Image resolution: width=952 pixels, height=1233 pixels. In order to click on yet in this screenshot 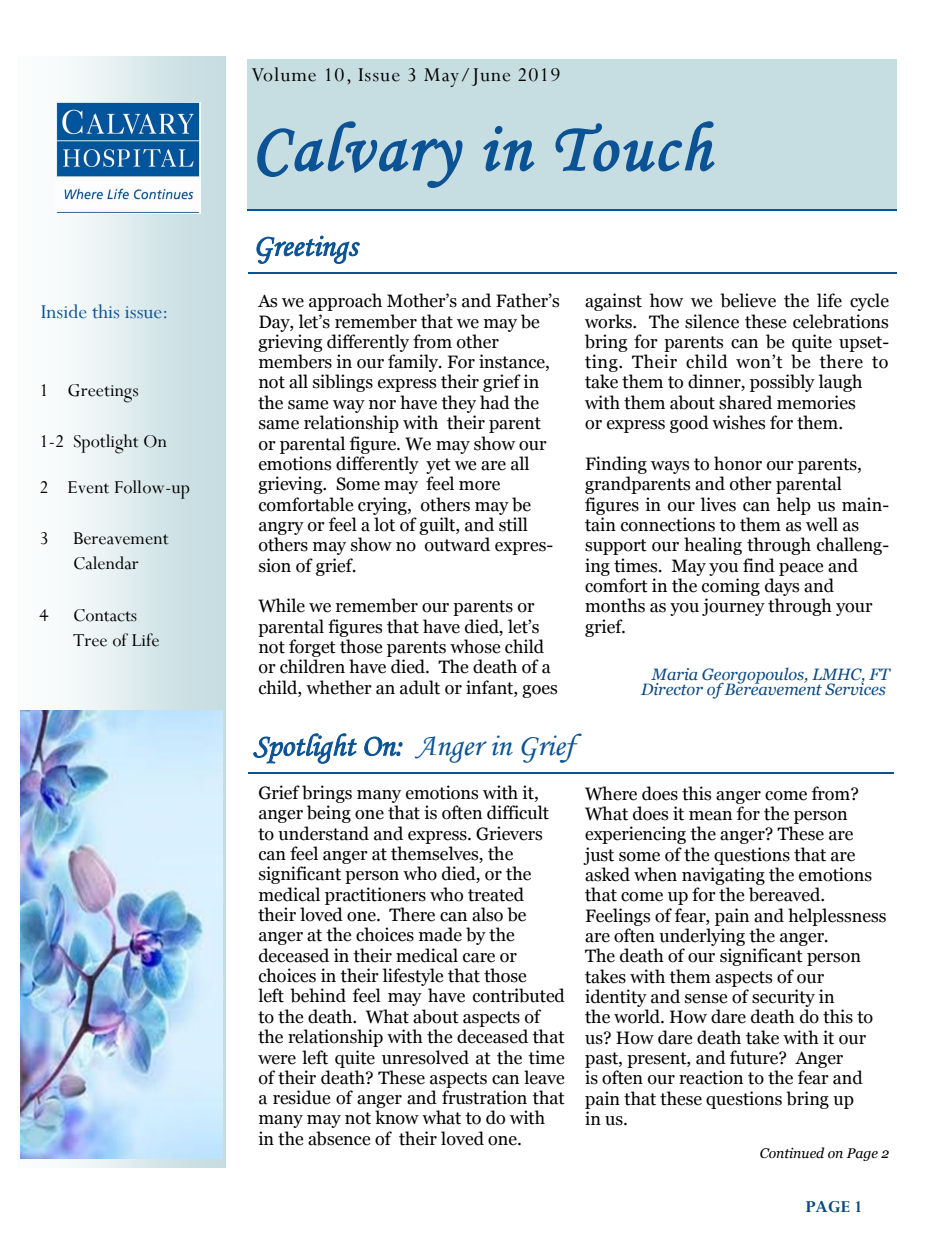, I will do `click(438, 466)`.
